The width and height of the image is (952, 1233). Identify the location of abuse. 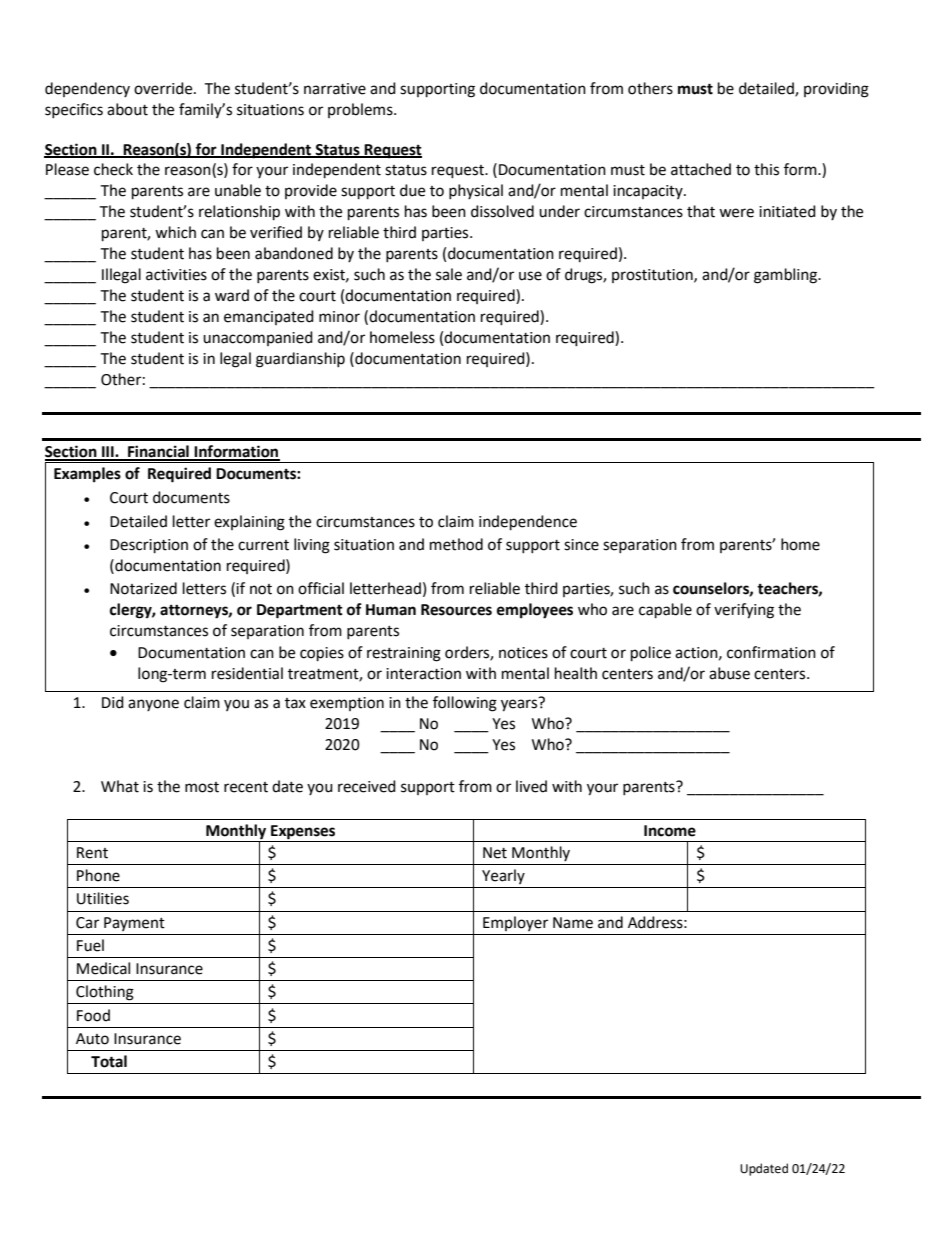
(729, 673).
